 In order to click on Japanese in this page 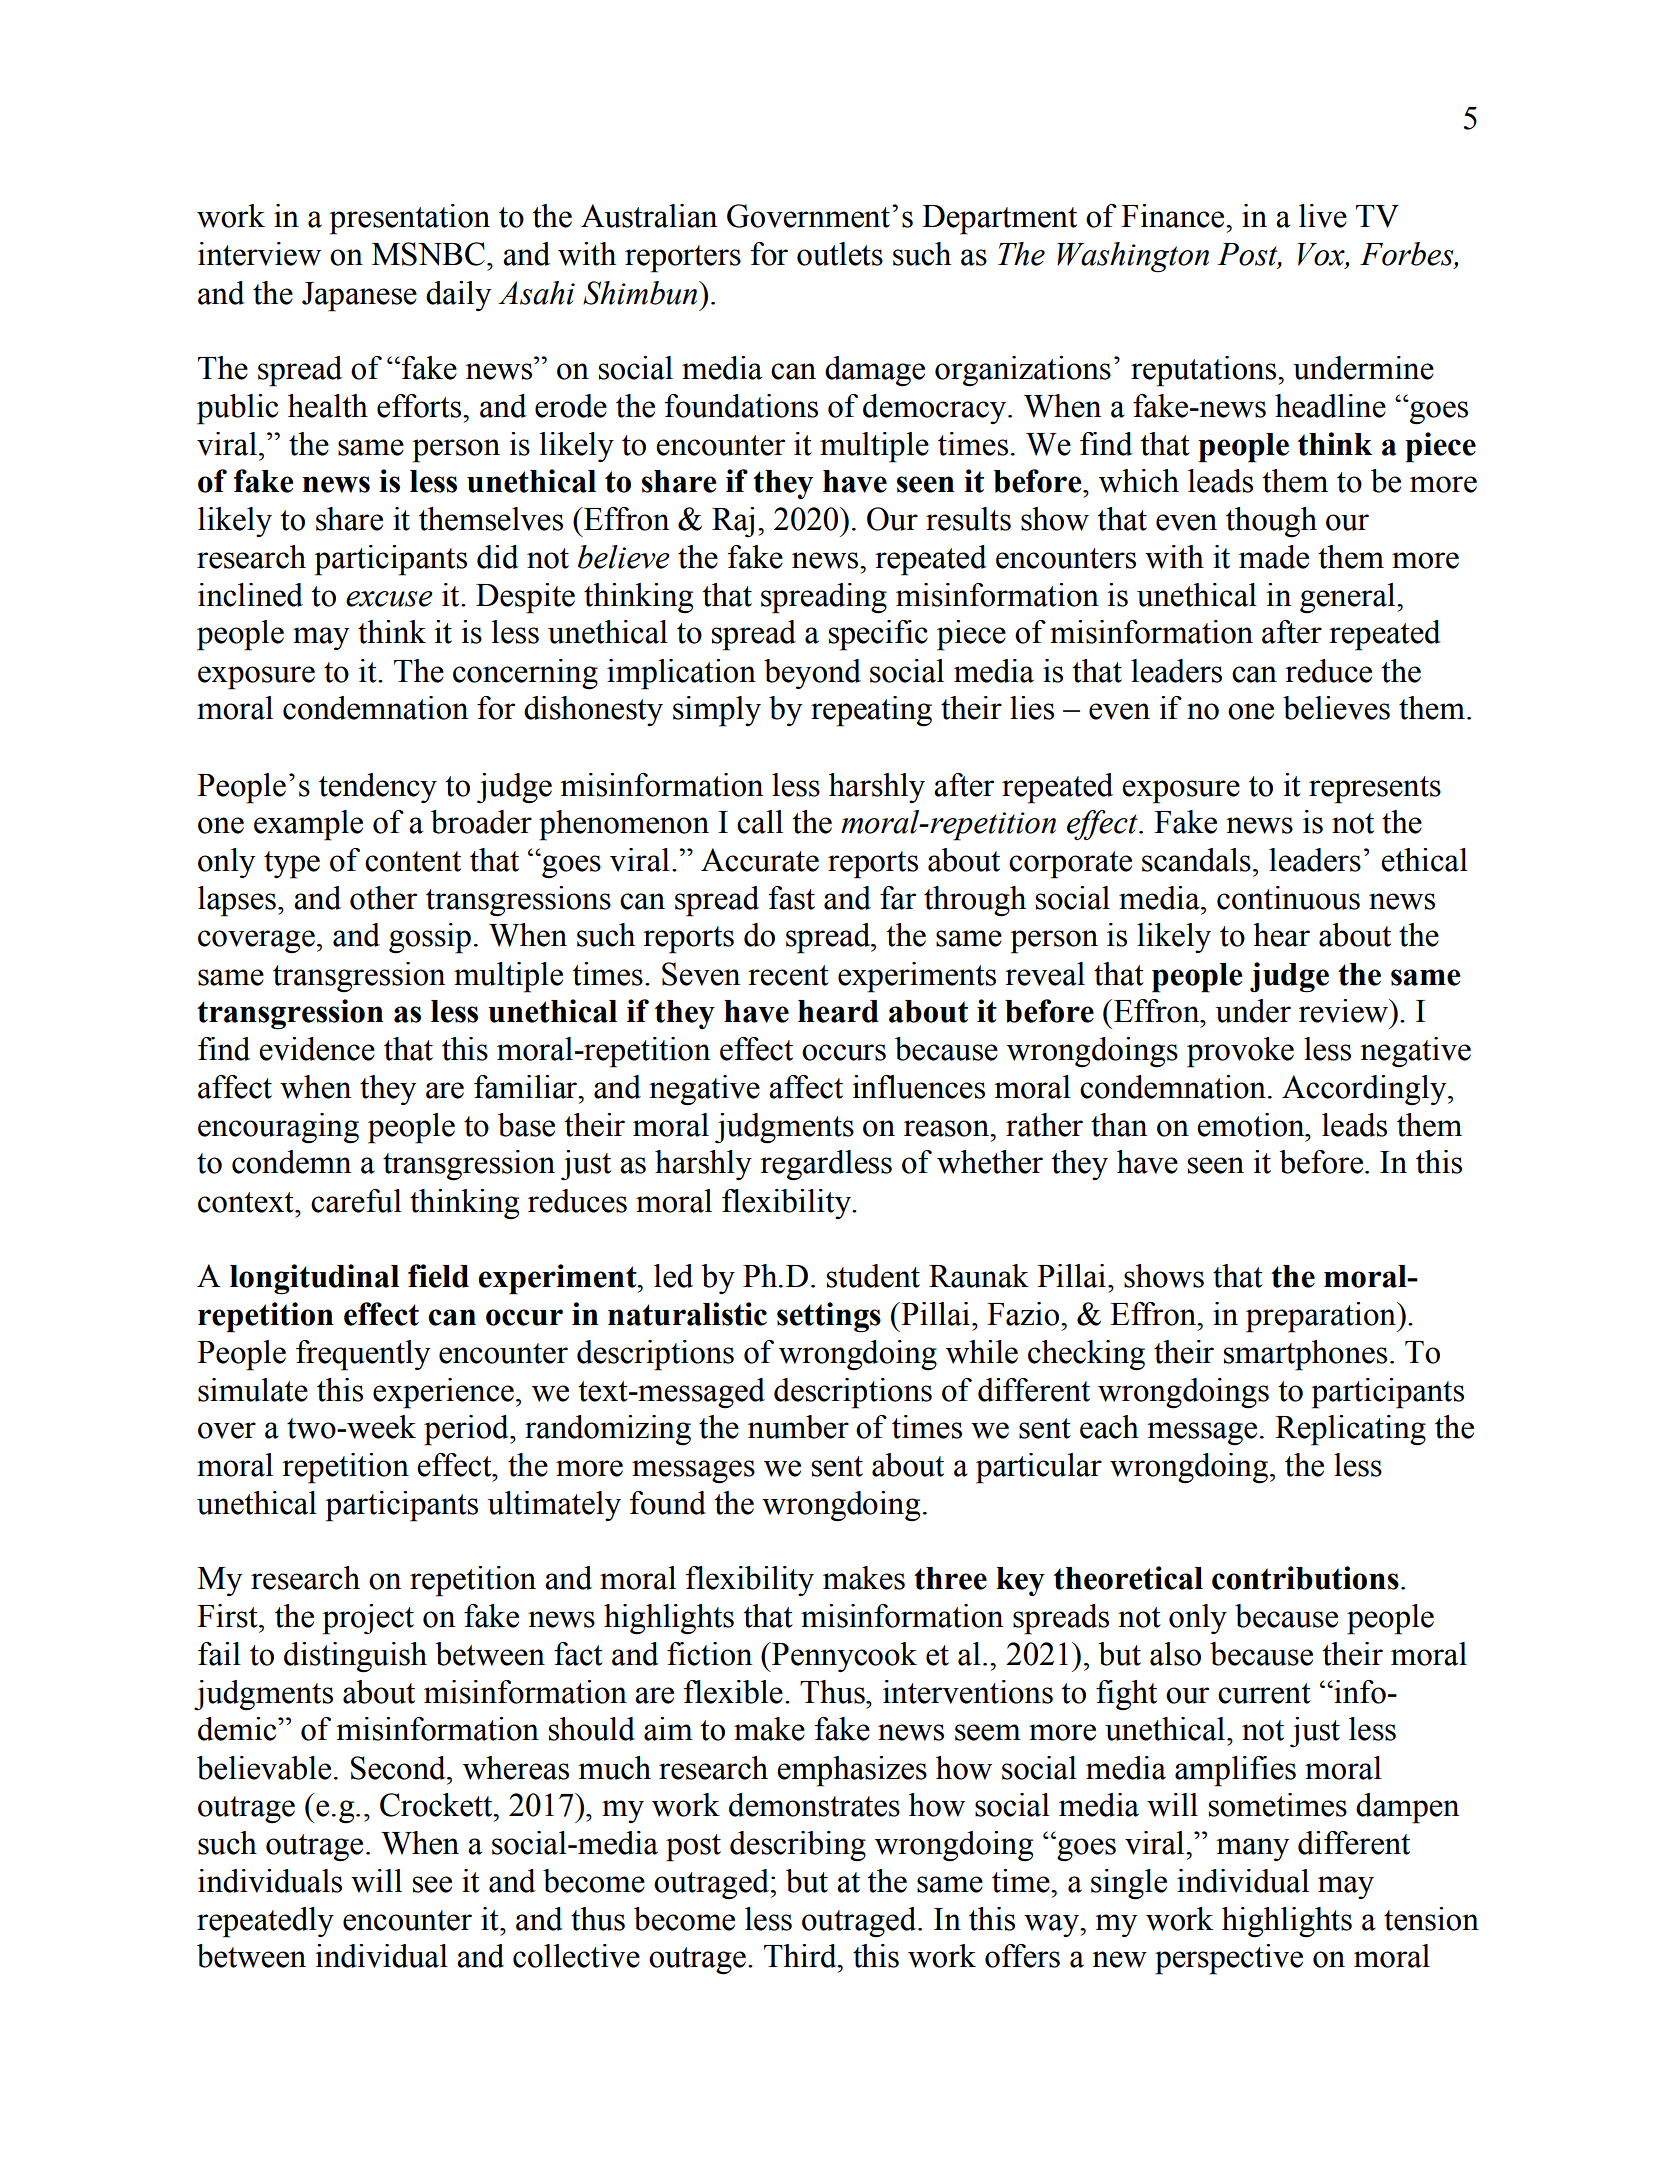, I will do `click(359, 297)`.
